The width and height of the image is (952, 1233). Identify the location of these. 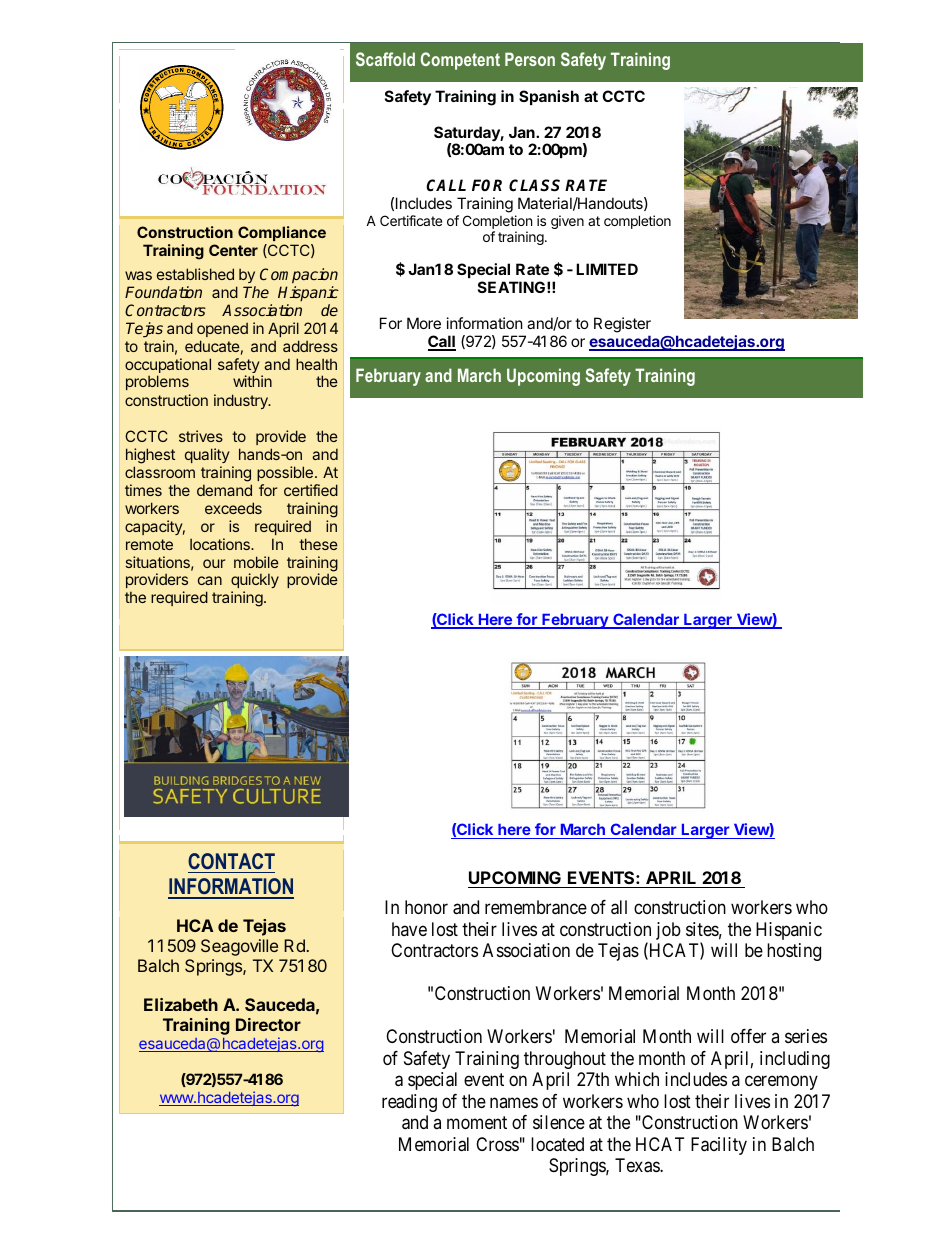
(318, 544).
